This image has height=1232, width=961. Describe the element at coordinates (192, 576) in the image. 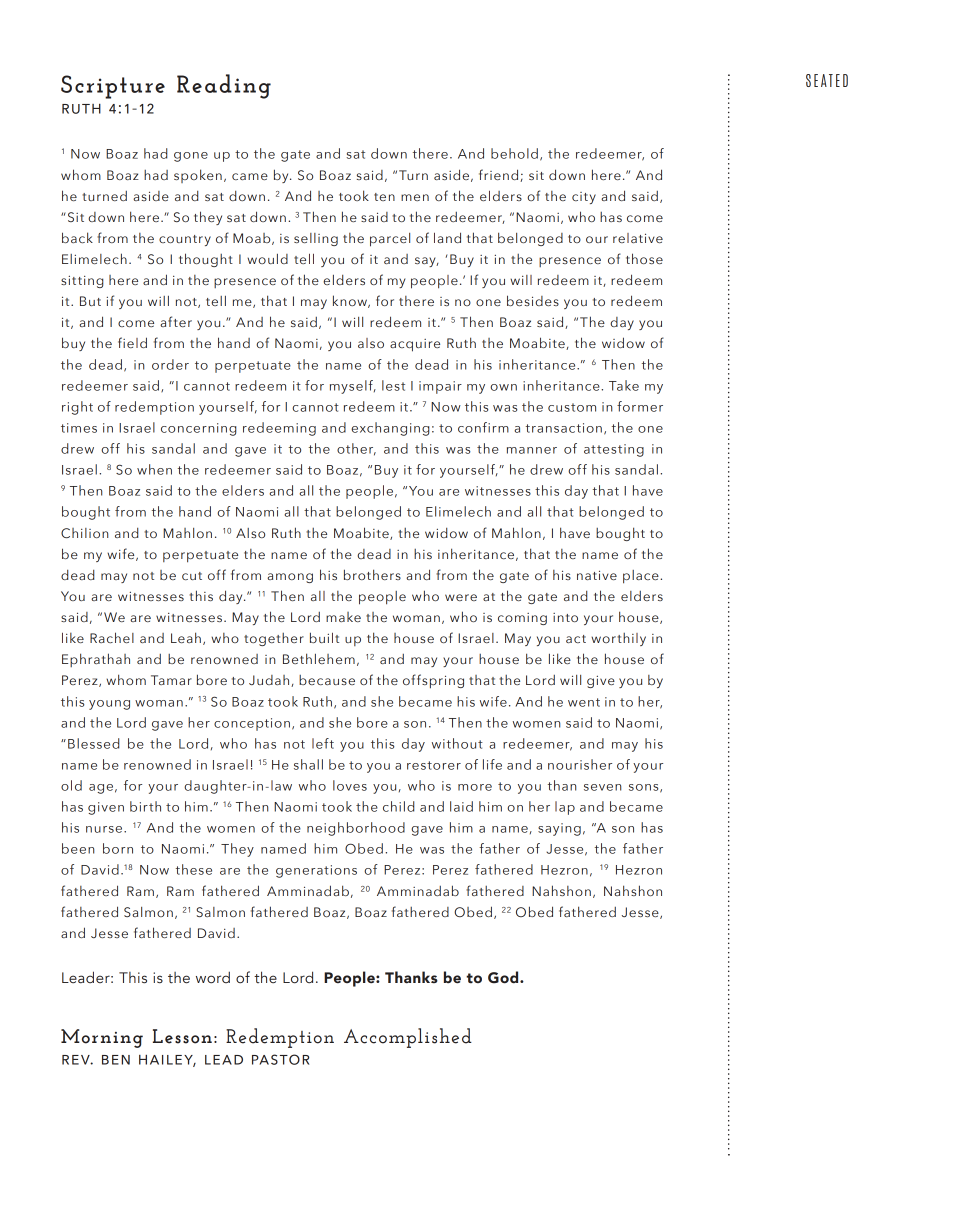

I see `cut` at that location.
